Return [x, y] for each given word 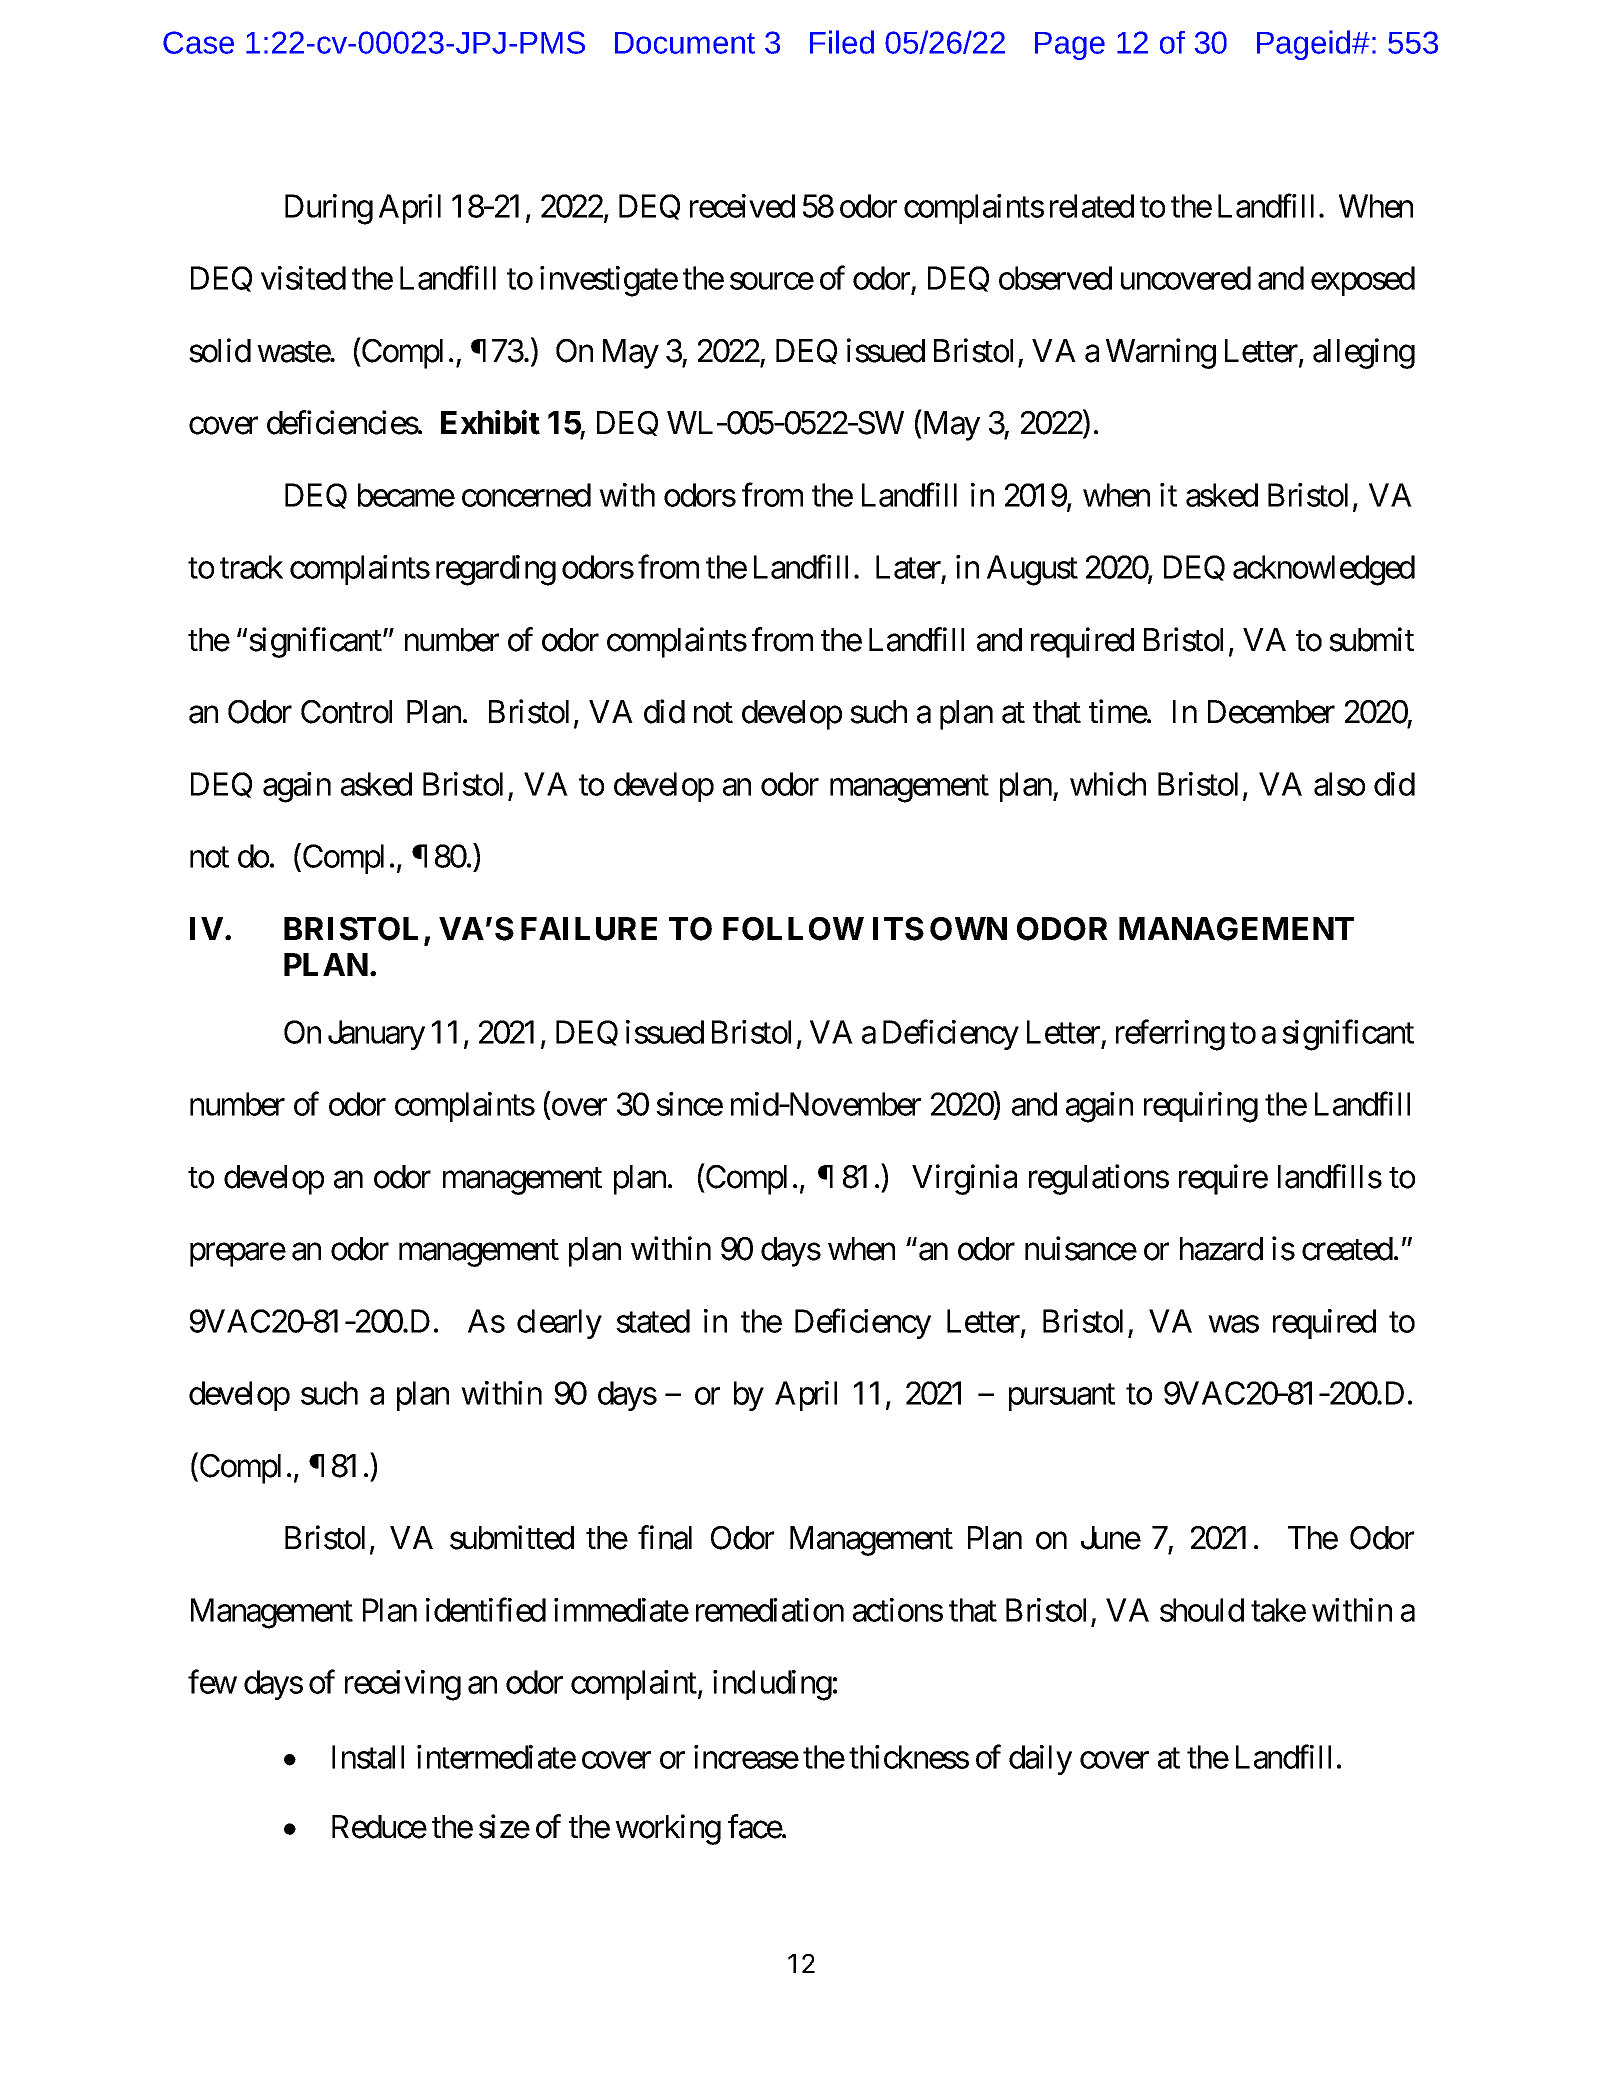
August [1032, 570]
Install [368, 1757]
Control [346, 712]
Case [198, 42]
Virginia [964, 1179]
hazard [1221, 1249]
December [1271, 712]
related [1092, 206]
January [376, 1035]
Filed [842, 42]
